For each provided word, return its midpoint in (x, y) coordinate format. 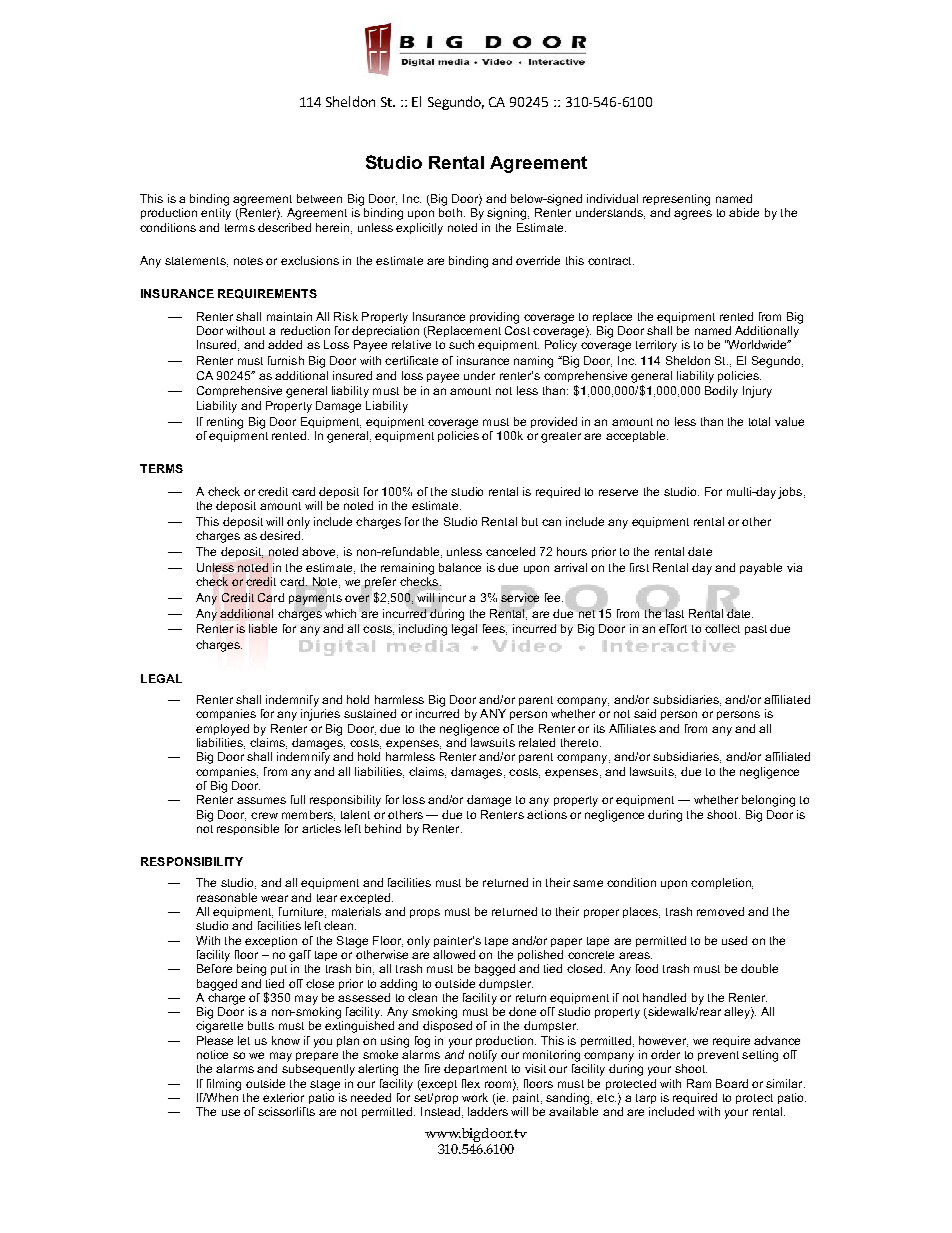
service (520, 597)
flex (471, 1083)
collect (722, 628)
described (284, 227)
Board (732, 1083)
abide (744, 212)
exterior (283, 1097)
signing (508, 214)
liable (263, 628)
